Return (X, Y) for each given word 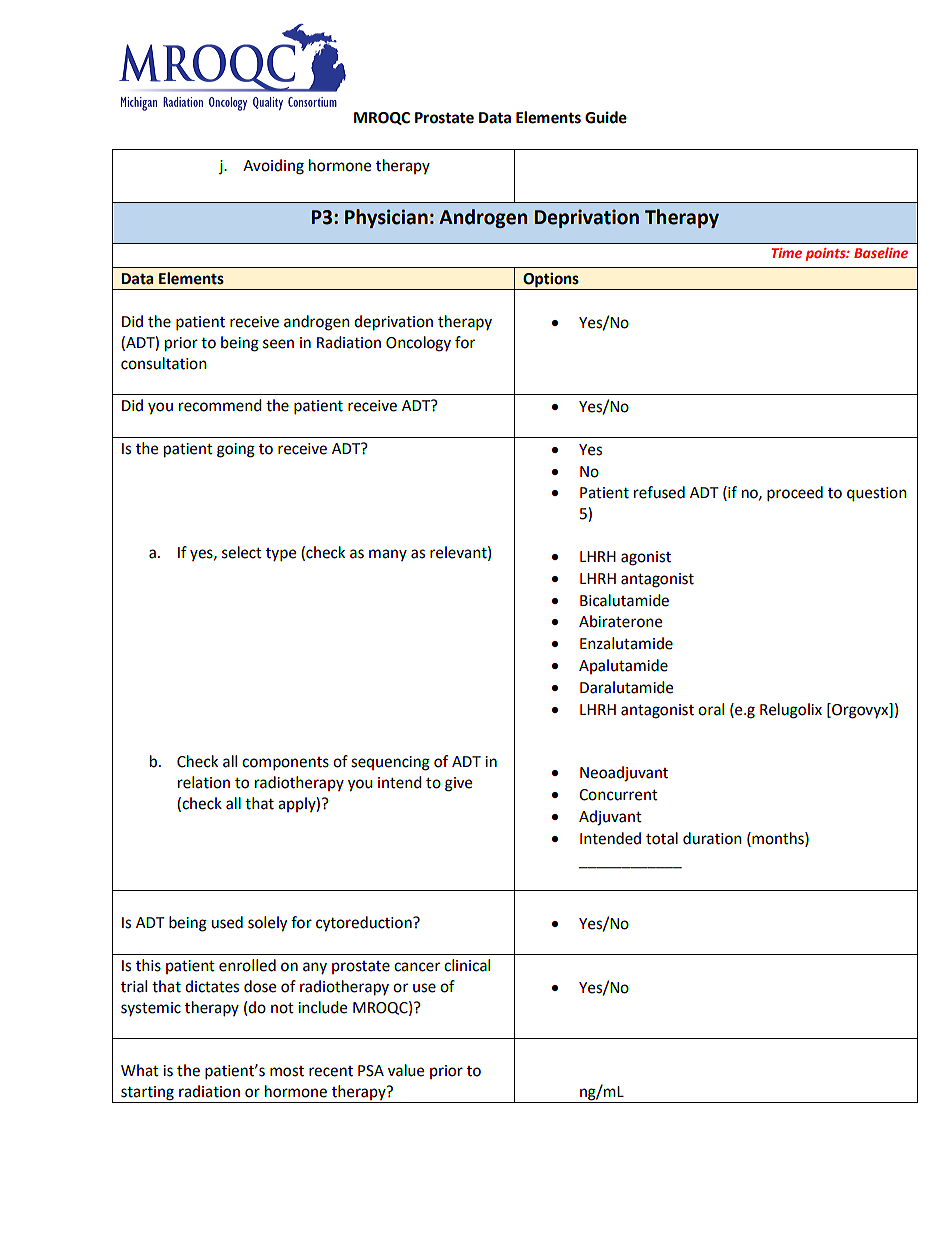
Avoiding (273, 167)
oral (711, 709)
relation (204, 782)
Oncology (418, 344)
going (236, 450)
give (458, 784)
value (406, 1070)
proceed (795, 494)
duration (712, 838)
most (287, 1071)
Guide (606, 117)
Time (786, 253)
